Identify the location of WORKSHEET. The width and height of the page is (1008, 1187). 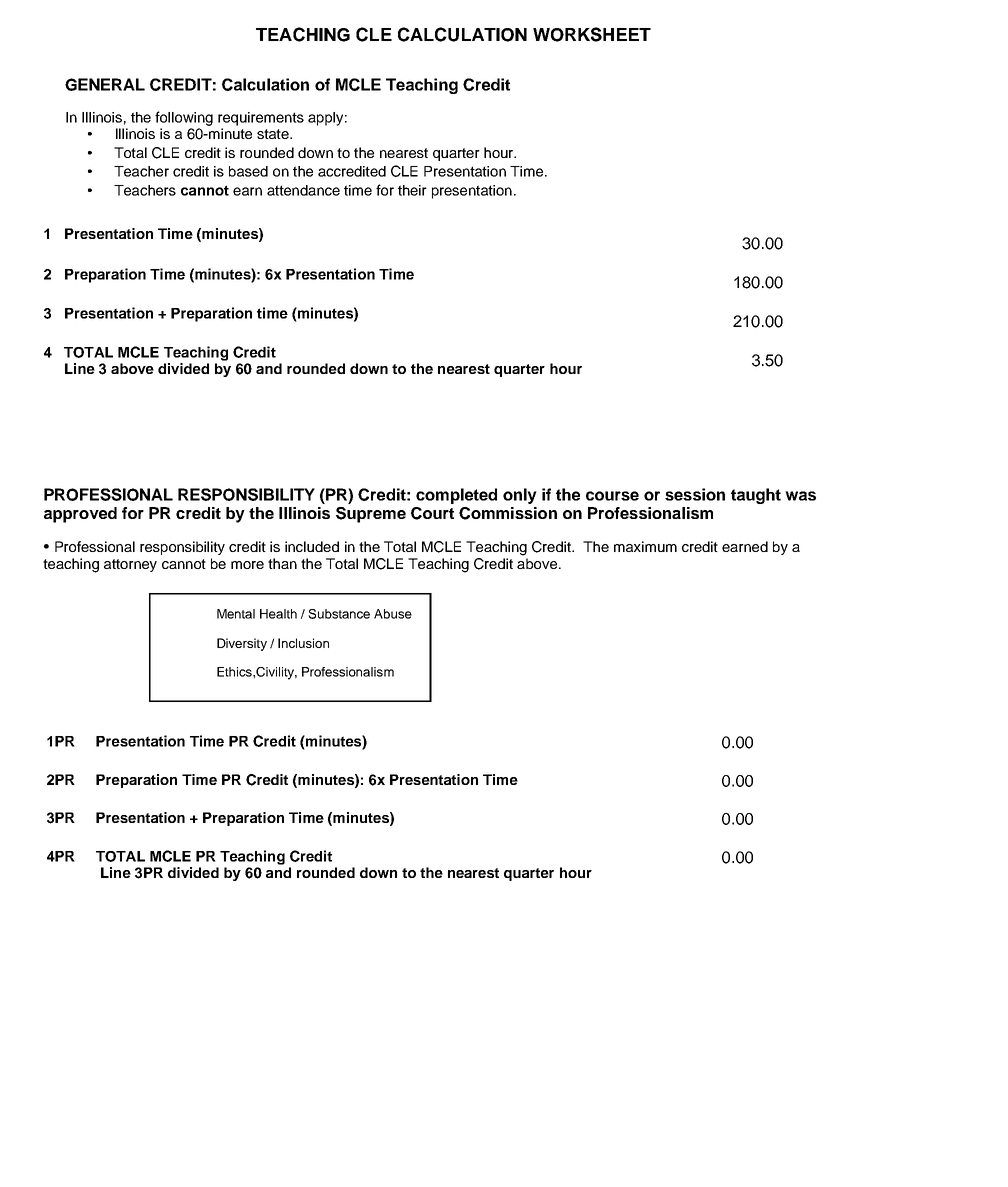
(592, 34).
